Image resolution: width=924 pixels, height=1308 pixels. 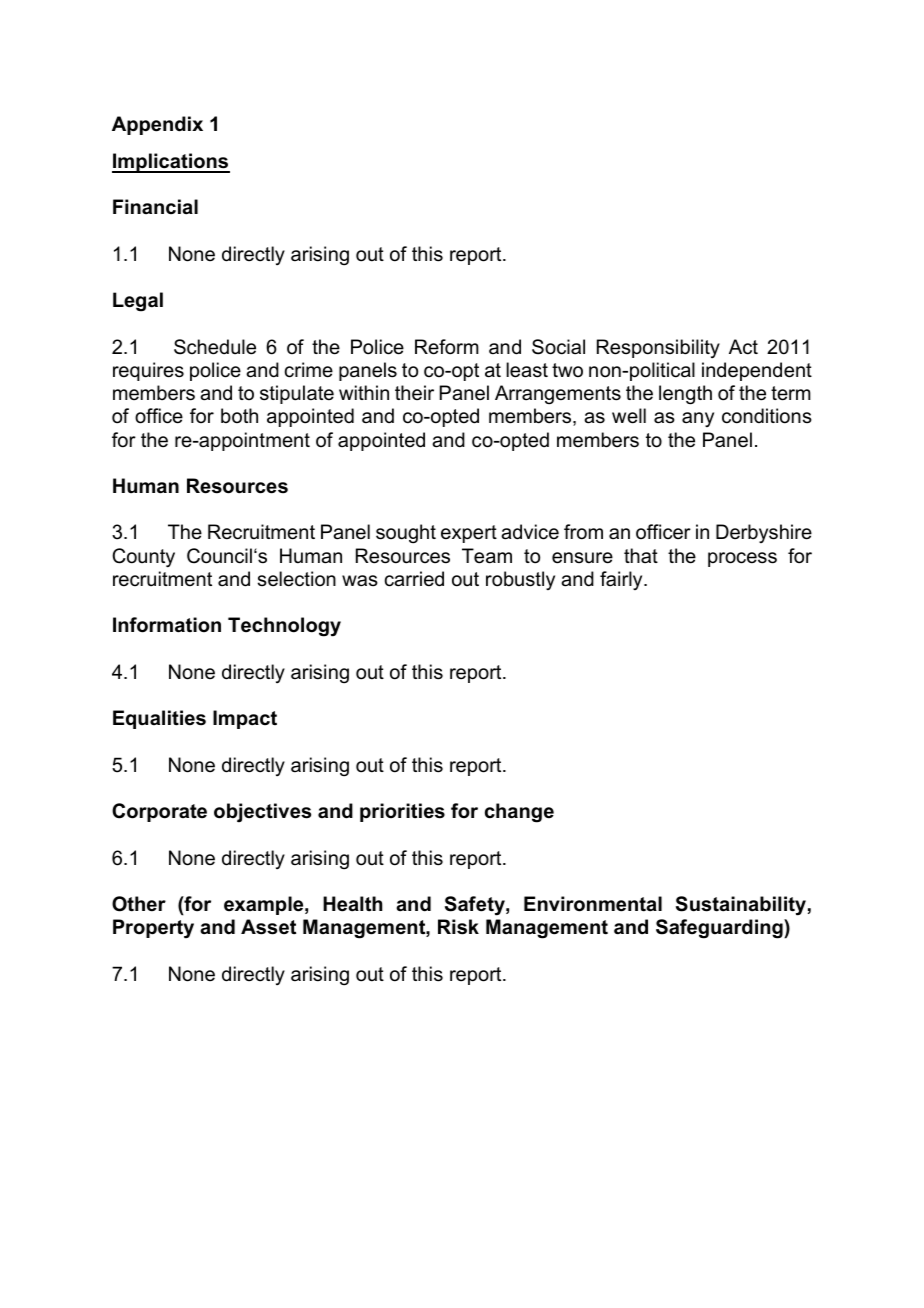 What do you see at coordinates (622, 580) in the screenshot?
I see `fairly` at bounding box center [622, 580].
